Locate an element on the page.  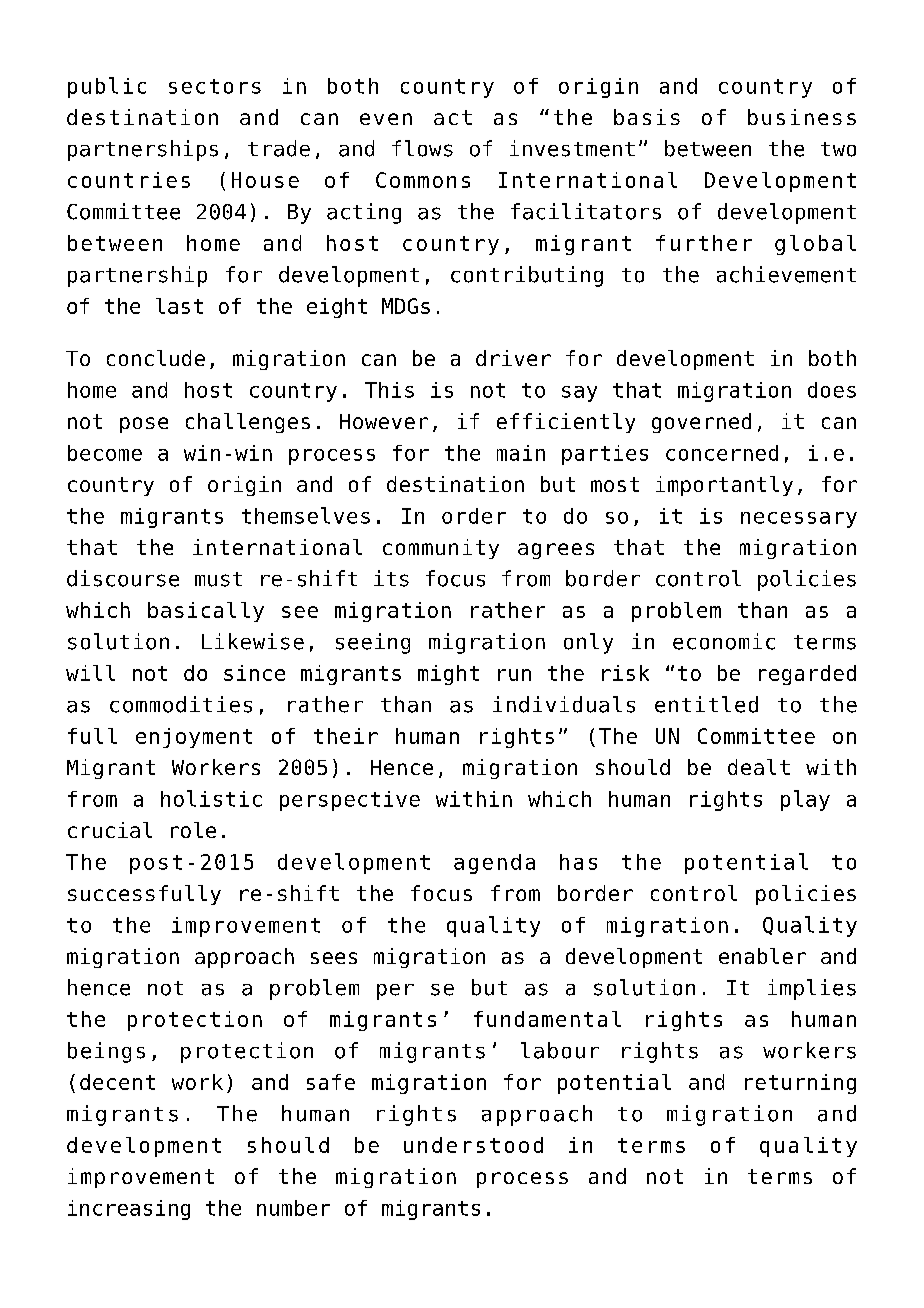
returning is located at coordinates (800, 1084).
